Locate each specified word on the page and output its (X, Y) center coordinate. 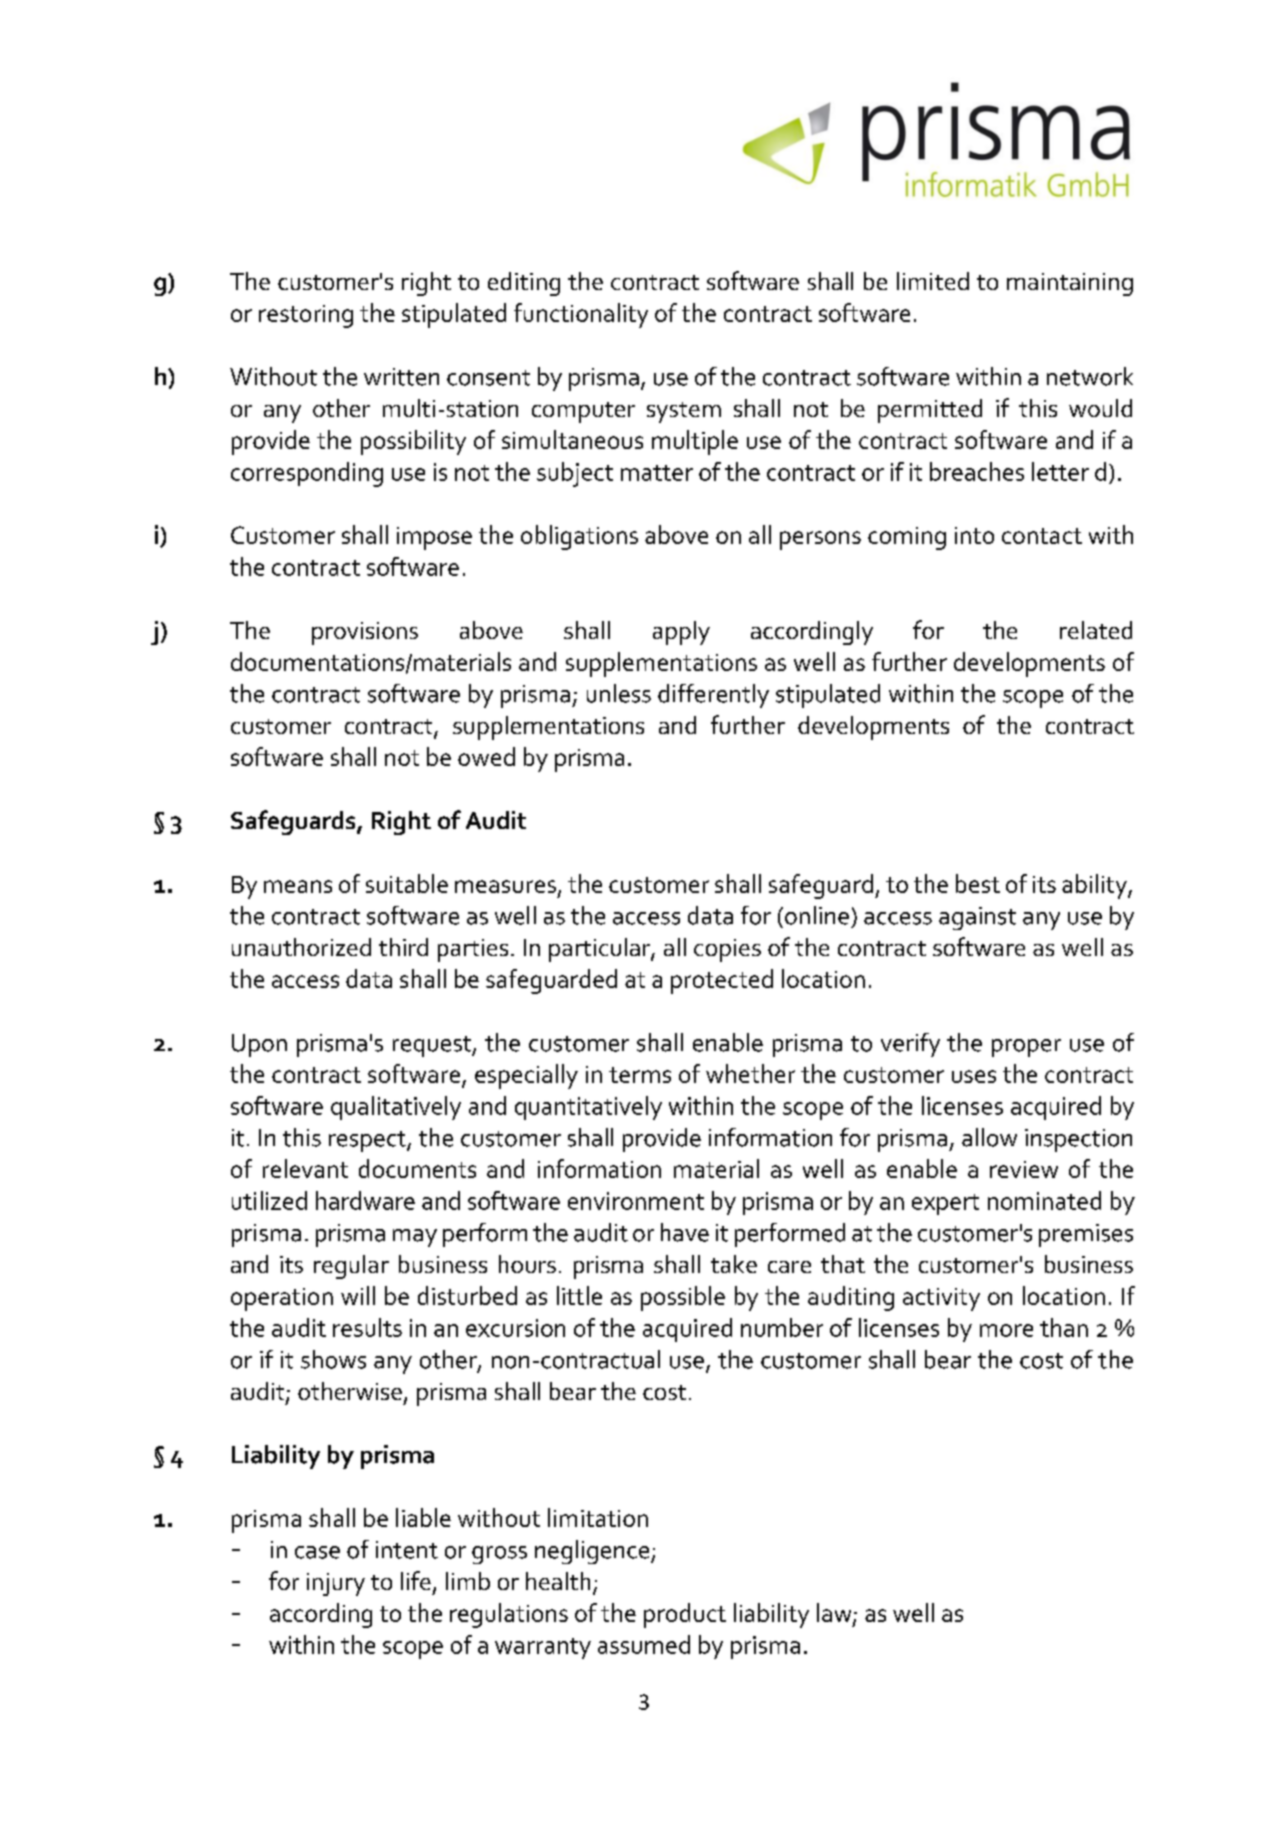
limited (933, 281)
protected (722, 981)
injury (336, 1584)
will (358, 1295)
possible (683, 1298)
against (977, 918)
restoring (306, 316)
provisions (365, 633)
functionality (581, 315)
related (1096, 630)
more (1006, 1330)
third (403, 947)
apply (681, 633)
